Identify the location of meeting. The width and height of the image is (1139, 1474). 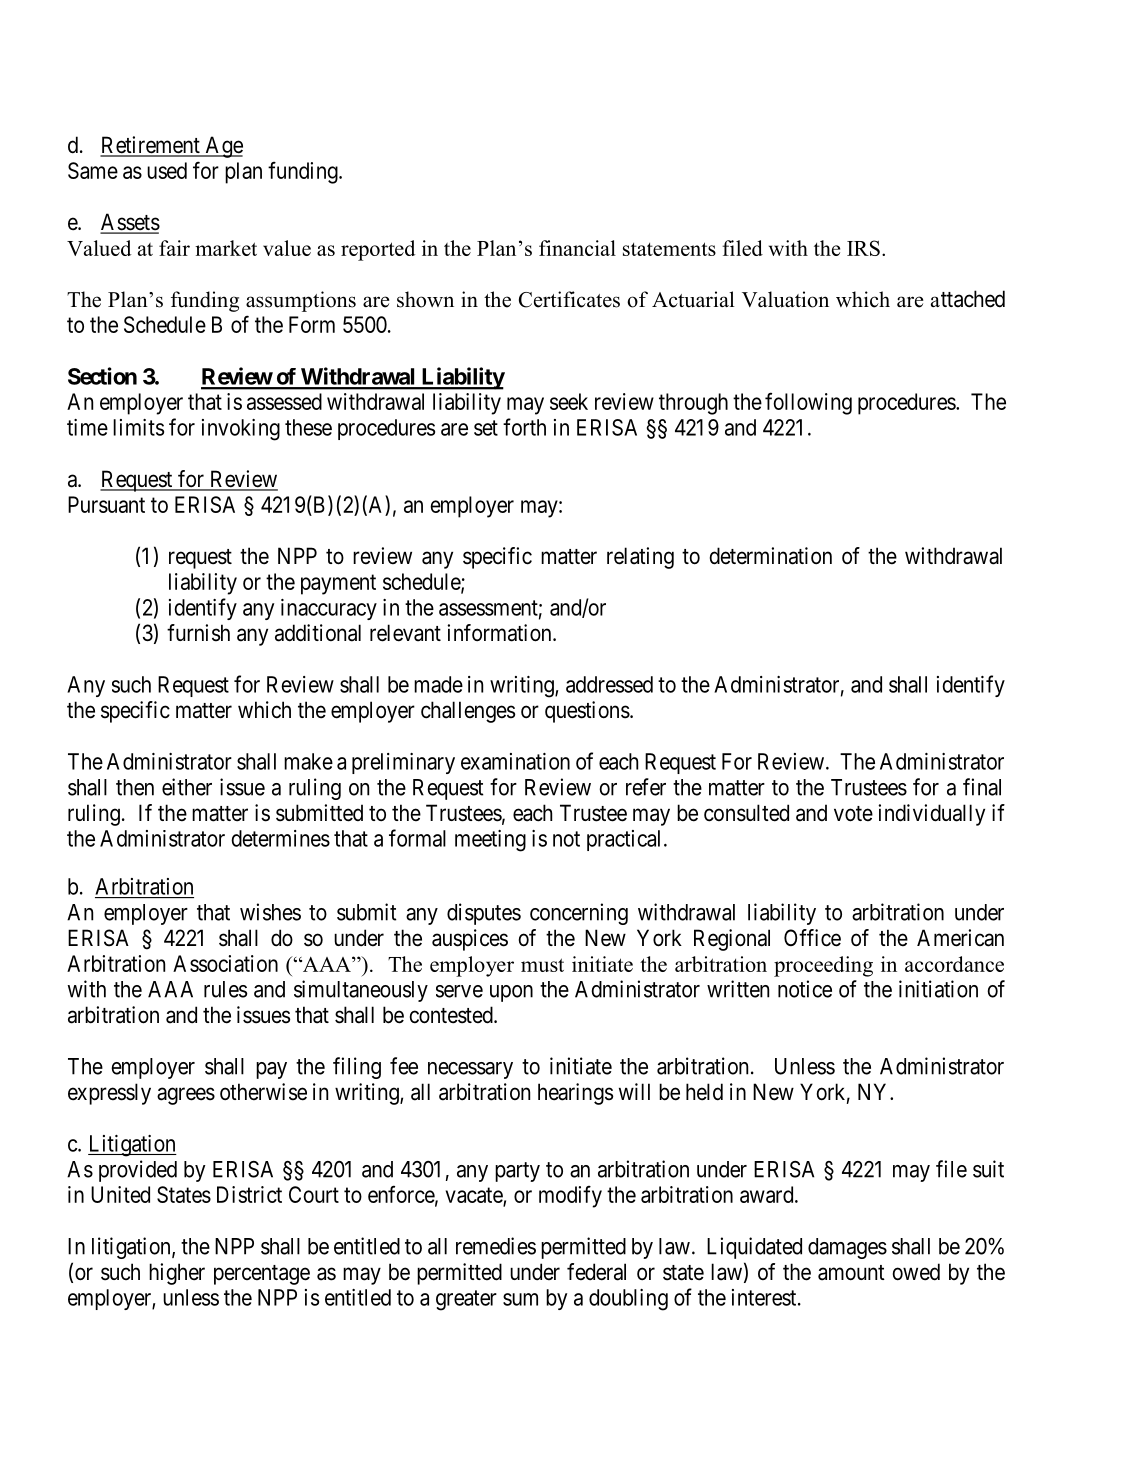
(490, 841).
